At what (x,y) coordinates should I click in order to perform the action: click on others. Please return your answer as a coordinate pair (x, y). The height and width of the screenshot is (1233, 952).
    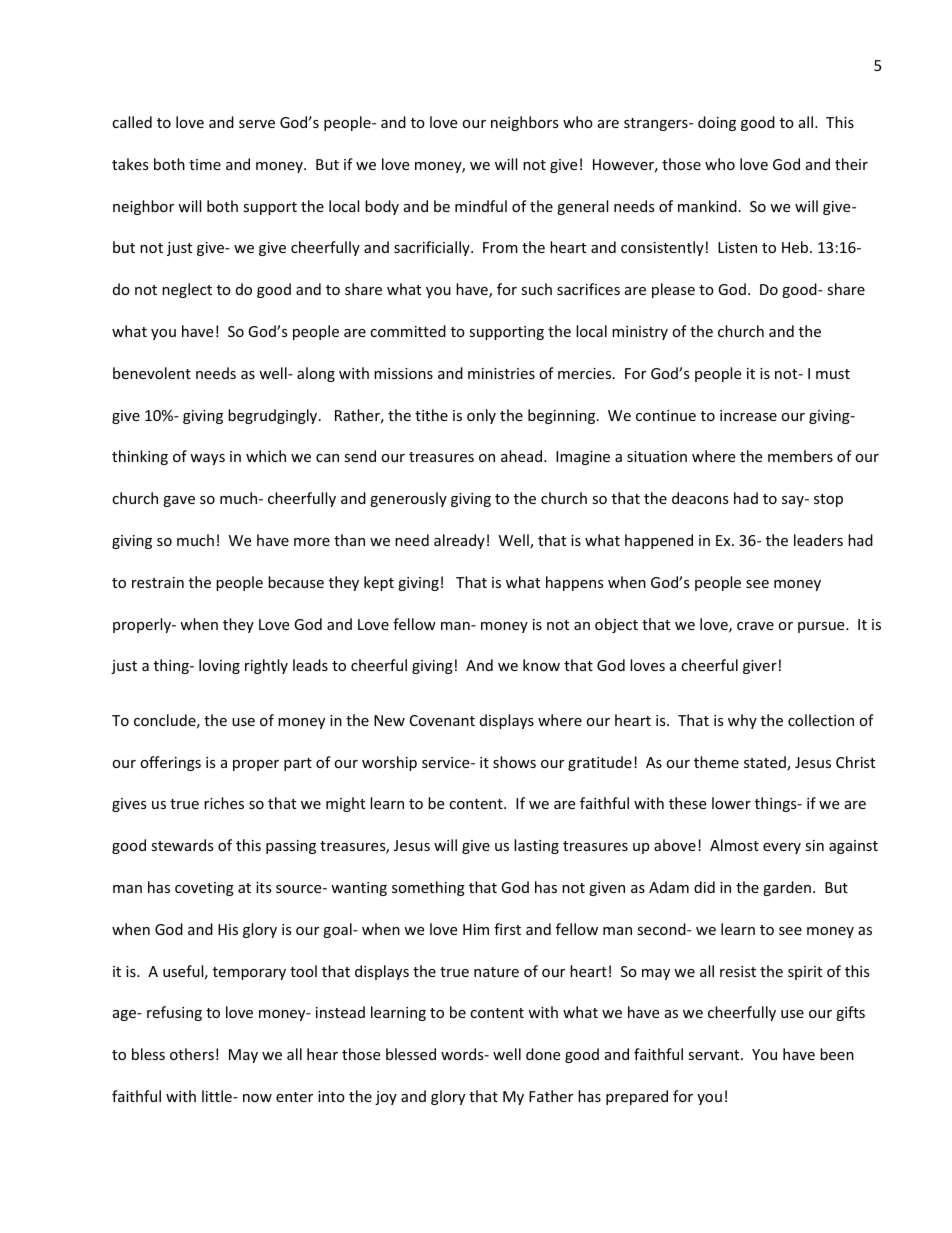
    Looking at the image, I should click on (192, 1054).
